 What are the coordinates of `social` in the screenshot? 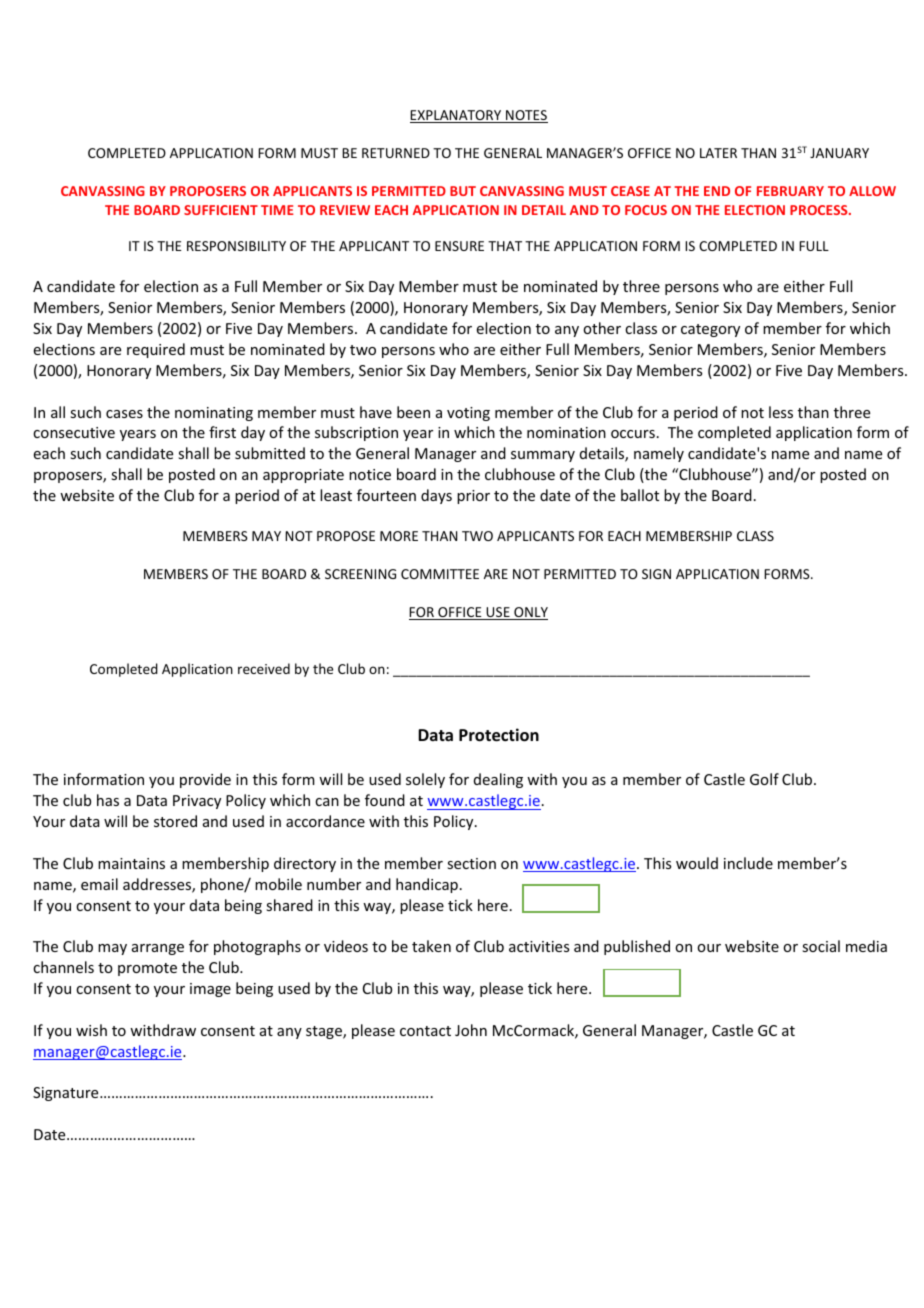 It's located at (821, 946).
